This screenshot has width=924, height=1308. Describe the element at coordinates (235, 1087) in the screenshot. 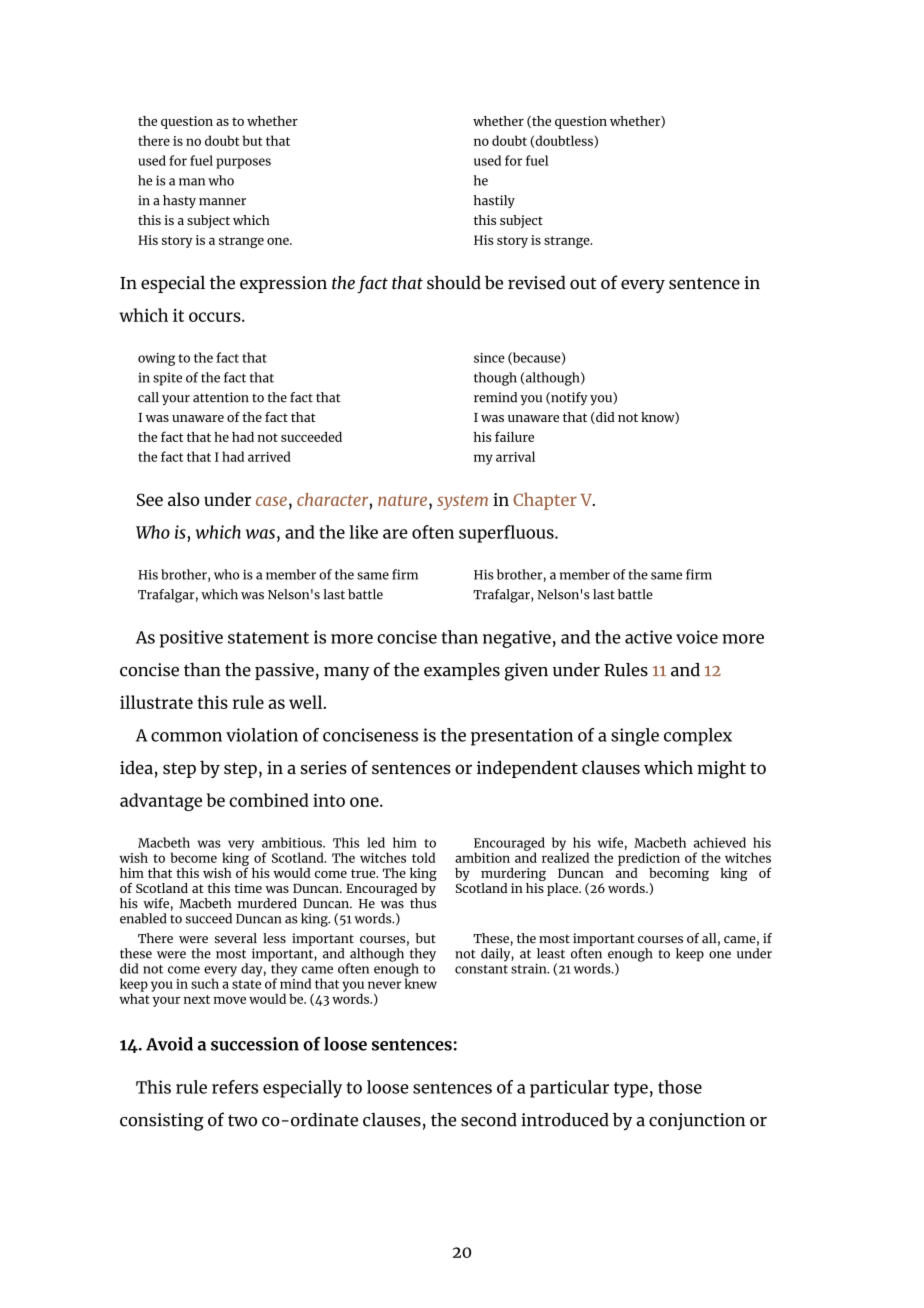

I see `refers` at that location.
